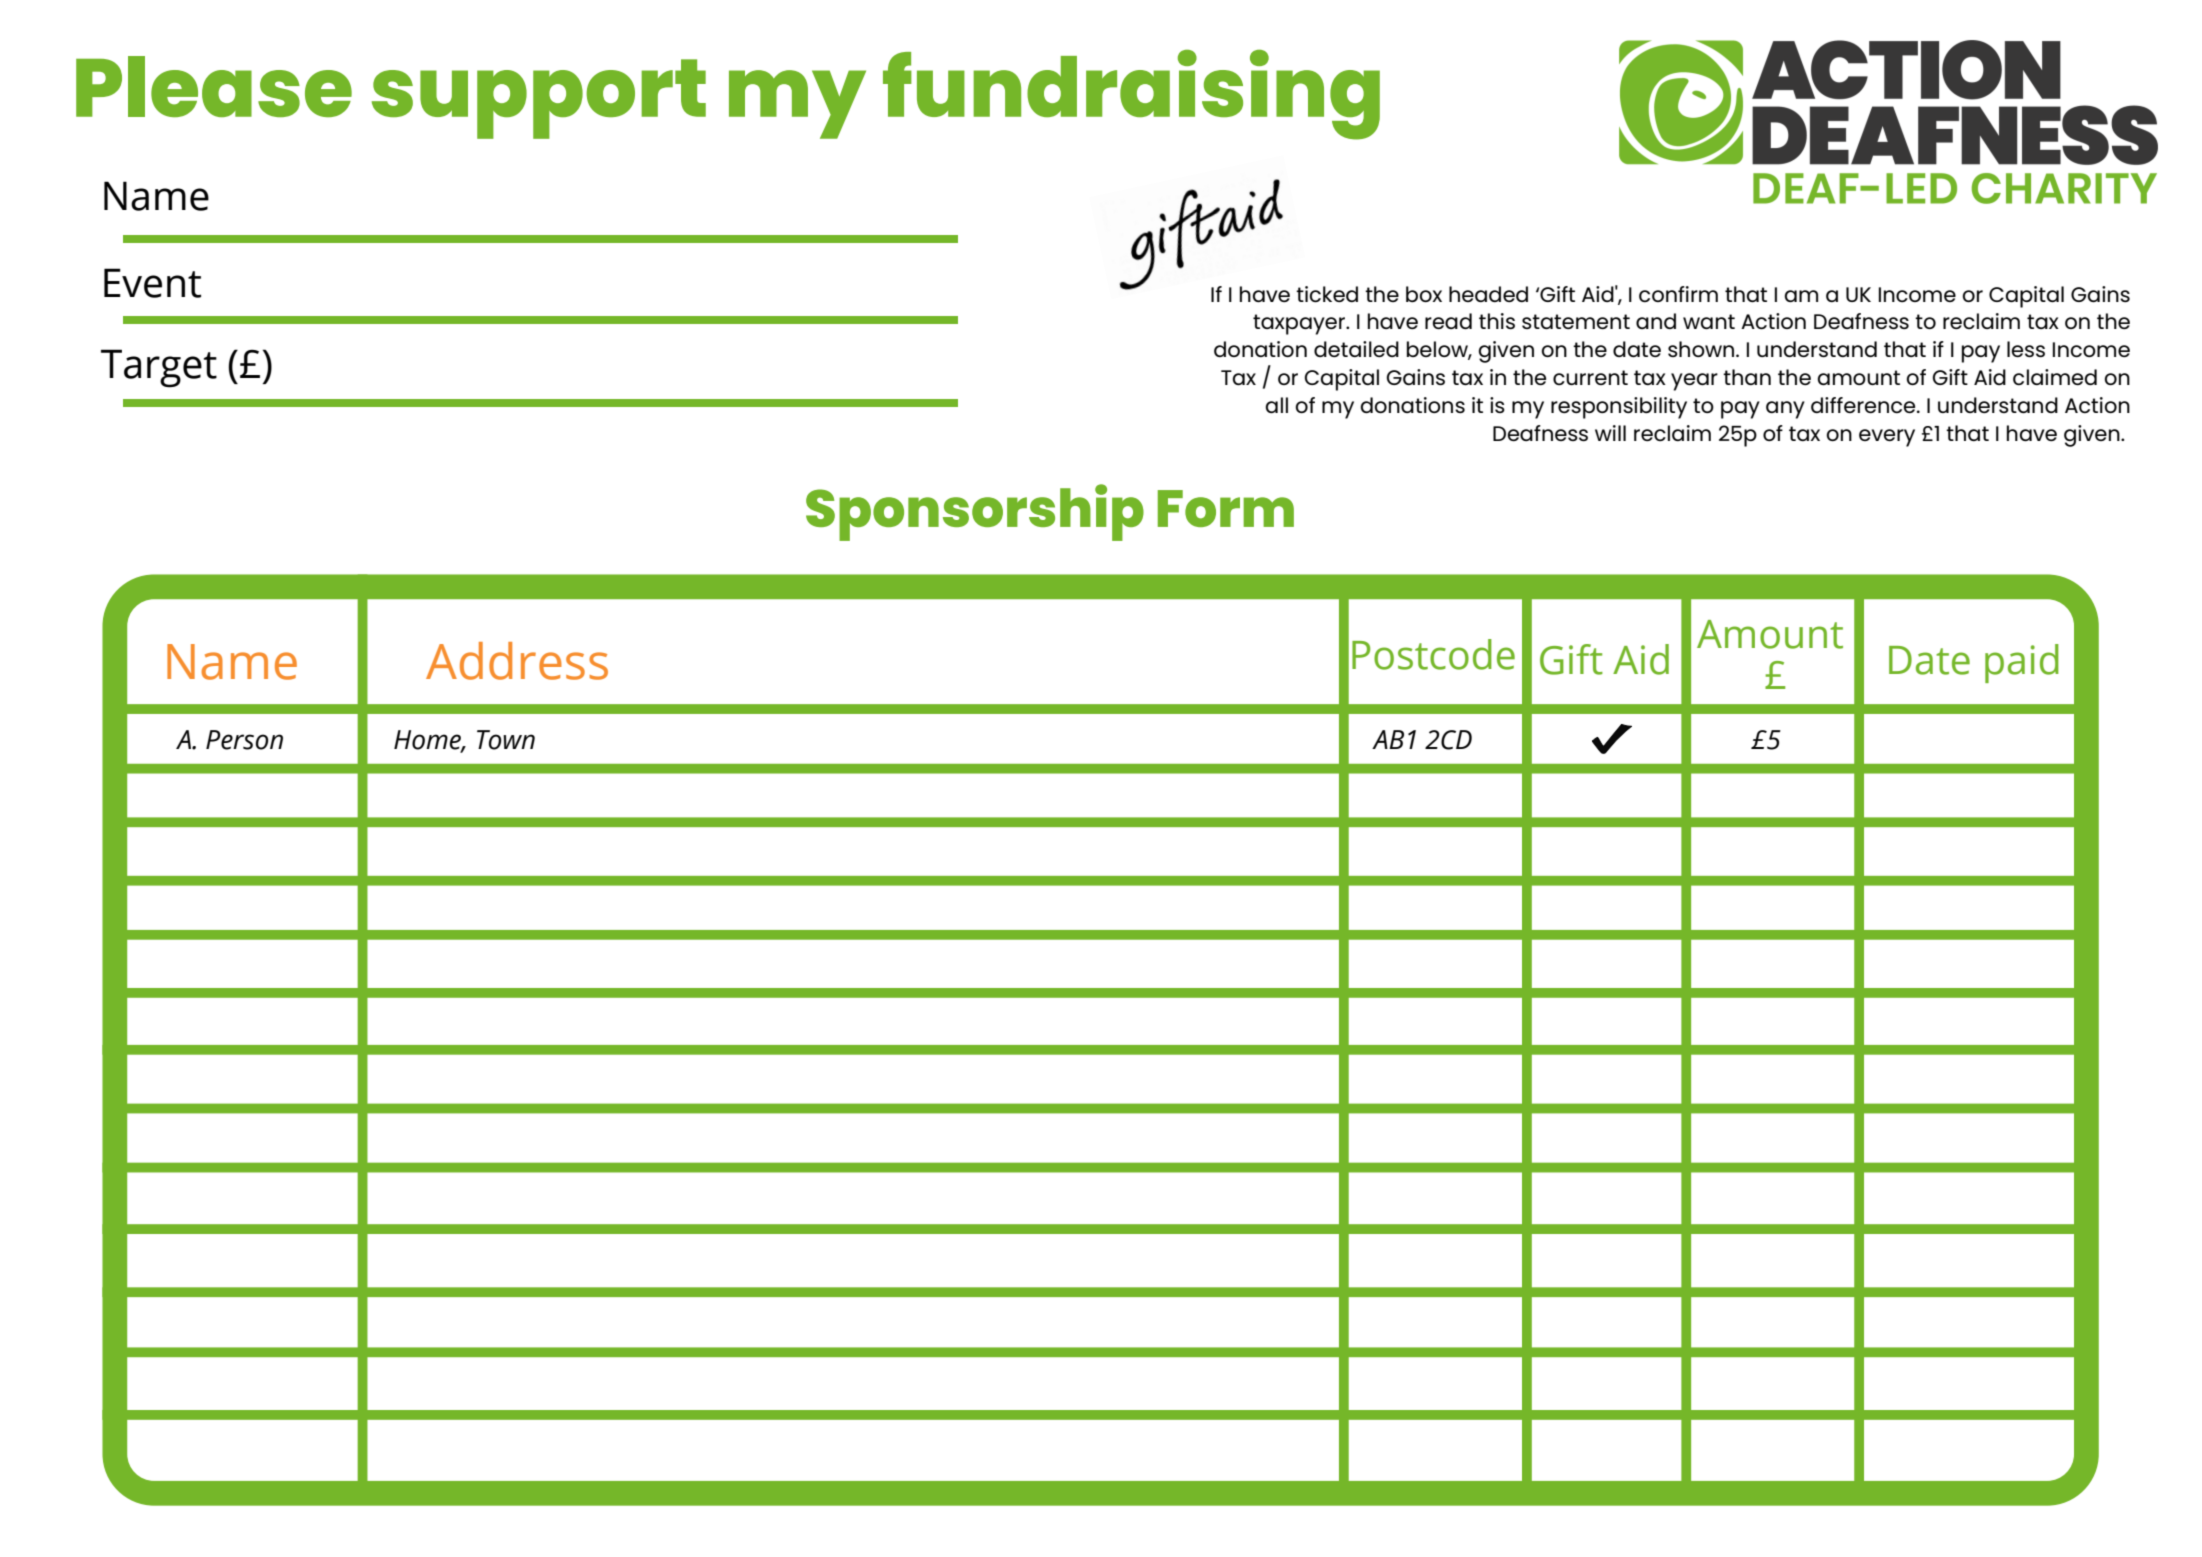  What do you see at coordinates (1433, 654) in the screenshot?
I see `Postcode` at bounding box center [1433, 654].
